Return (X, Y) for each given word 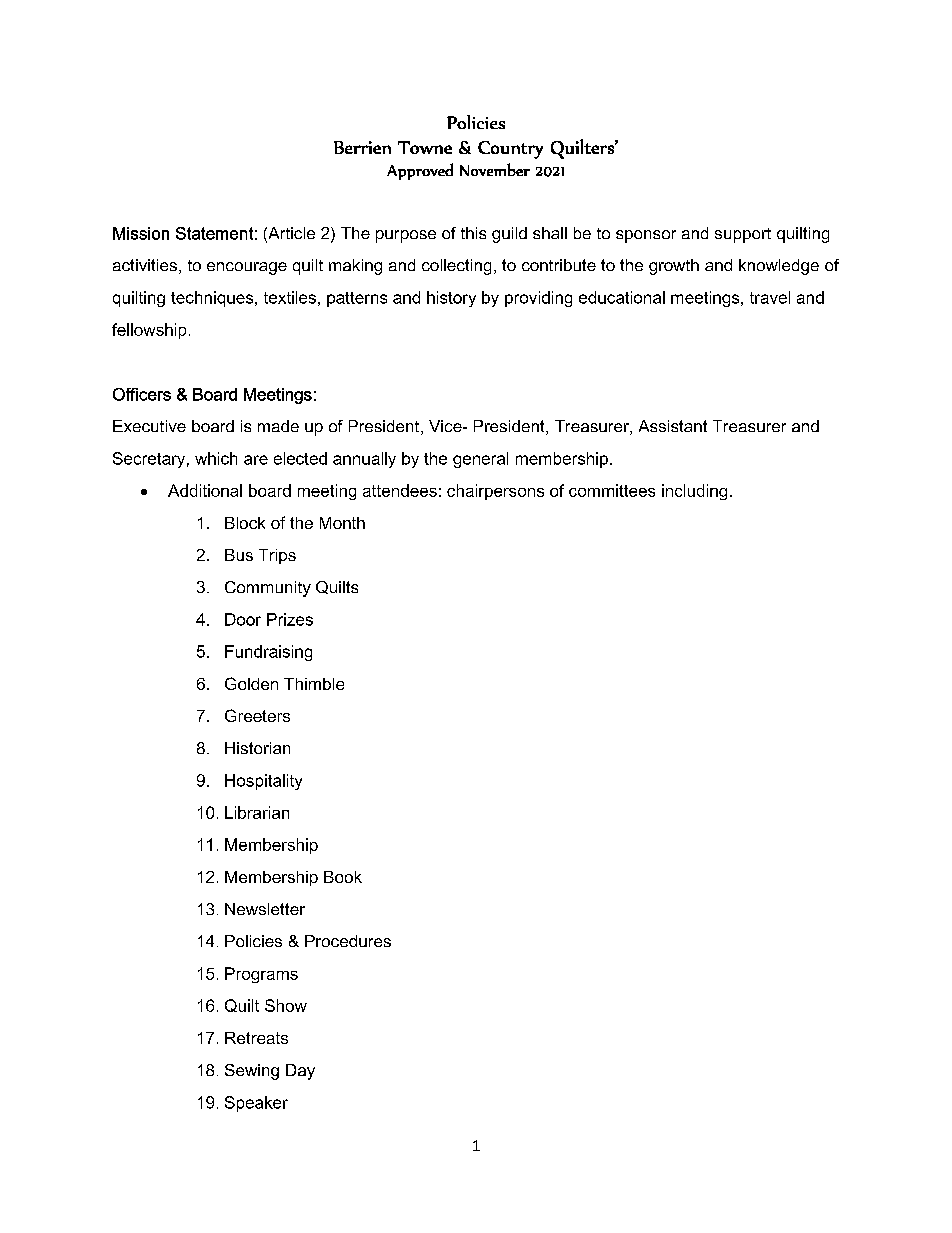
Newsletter (265, 909)
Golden (251, 683)
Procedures (348, 941)
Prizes (290, 619)
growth (674, 267)
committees (612, 490)
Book (343, 877)
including (694, 492)
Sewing (252, 1072)
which (216, 458)
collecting (456, 267)
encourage (247, 268)
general (480, 460)
